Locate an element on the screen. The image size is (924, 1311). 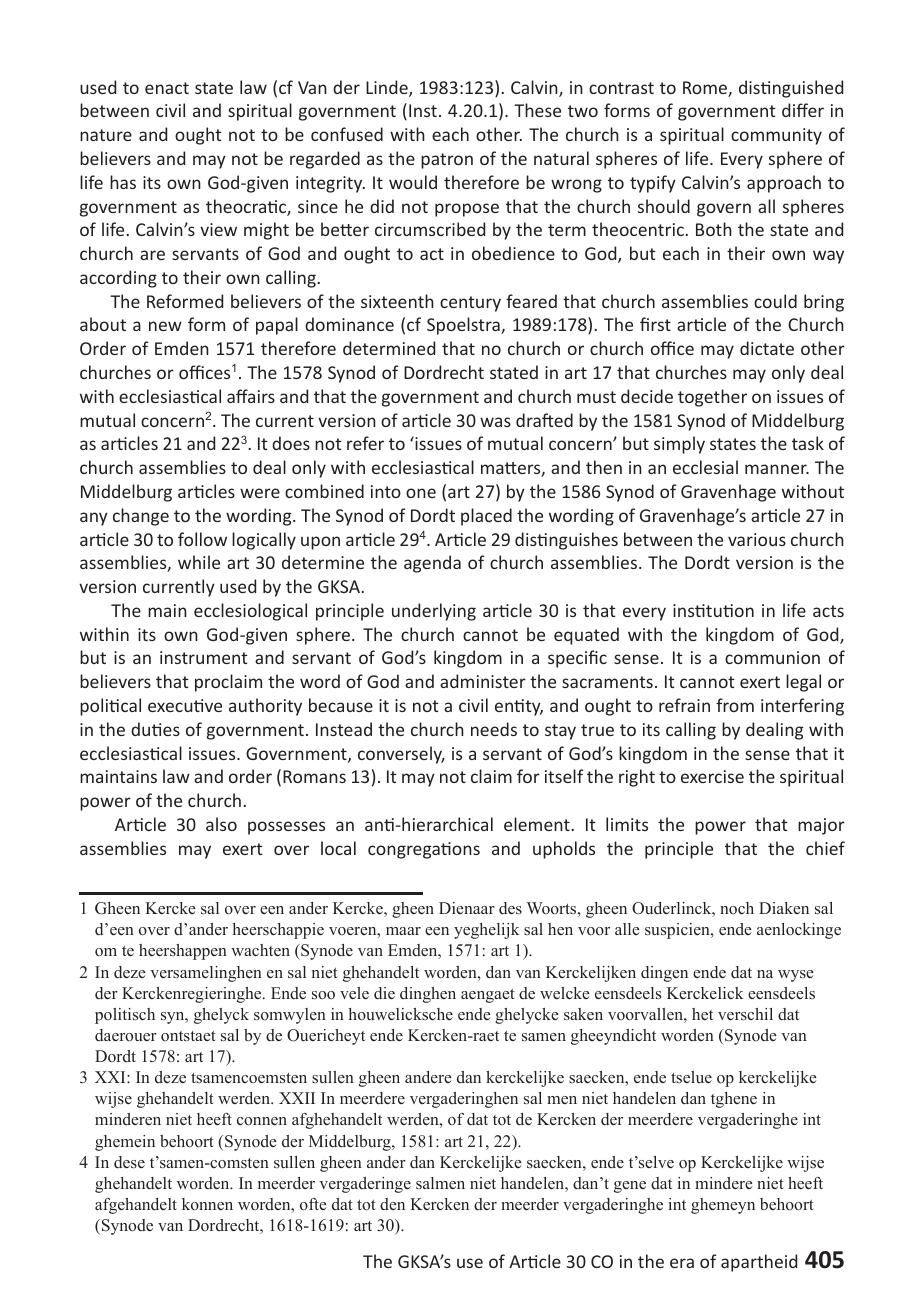
enact is located at coordinates (167, 88).
